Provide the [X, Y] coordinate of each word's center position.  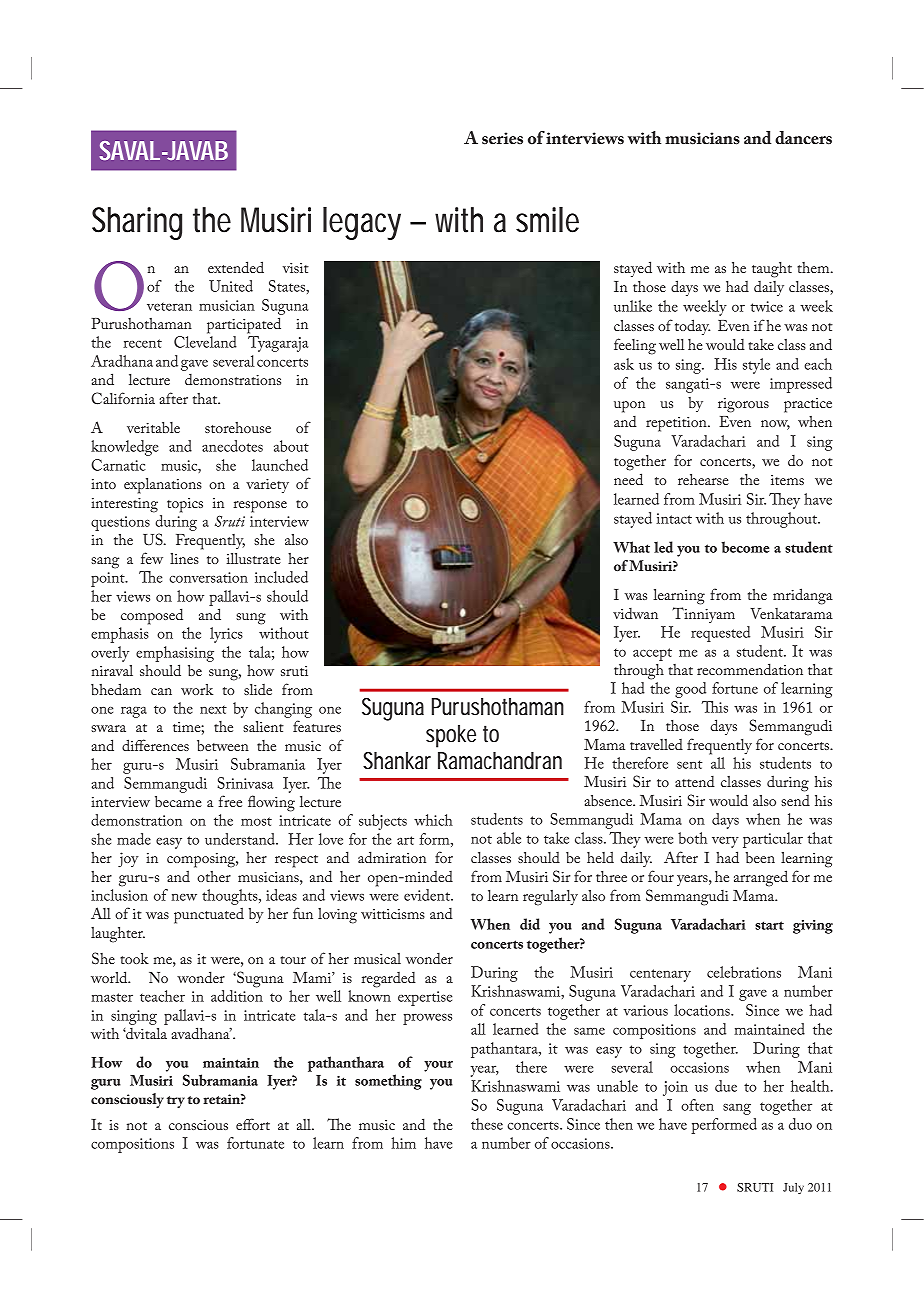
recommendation [750, 669]
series [502, 138]
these [487, 1124]
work [197, 689]
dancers [803, 138]
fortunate [255, 1143]
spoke [451, 736]
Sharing [137, 223]
